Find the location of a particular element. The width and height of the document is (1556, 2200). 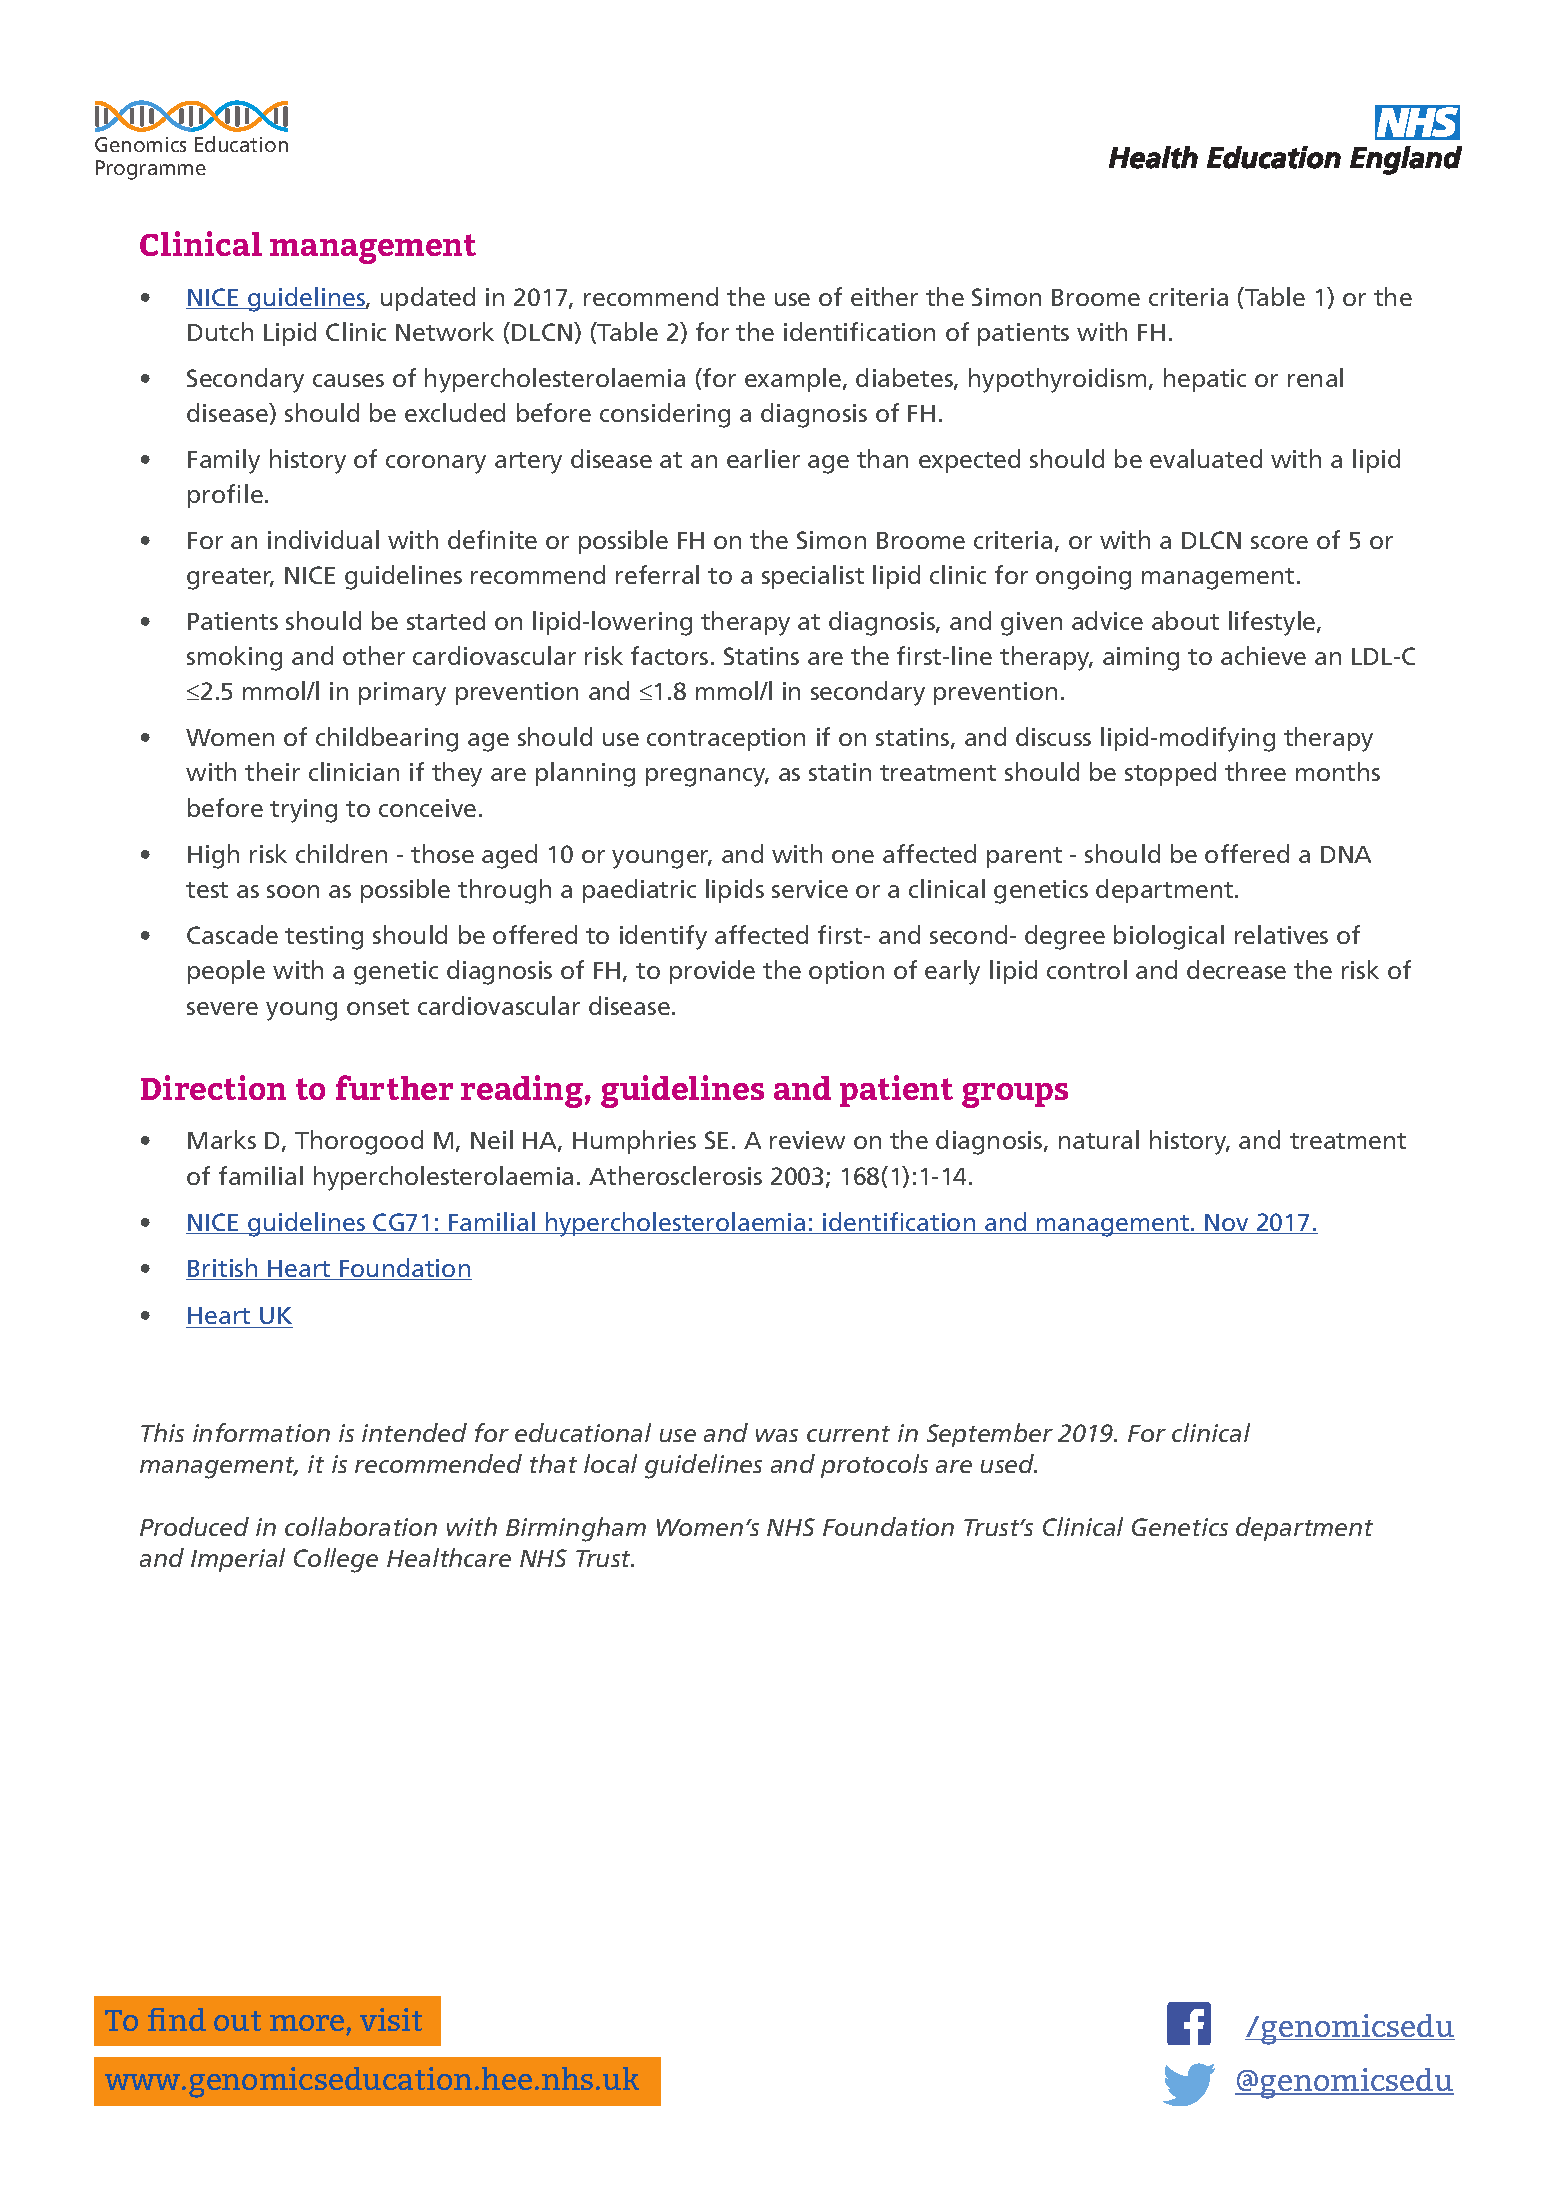

either is located at coordinates (884, 296).
